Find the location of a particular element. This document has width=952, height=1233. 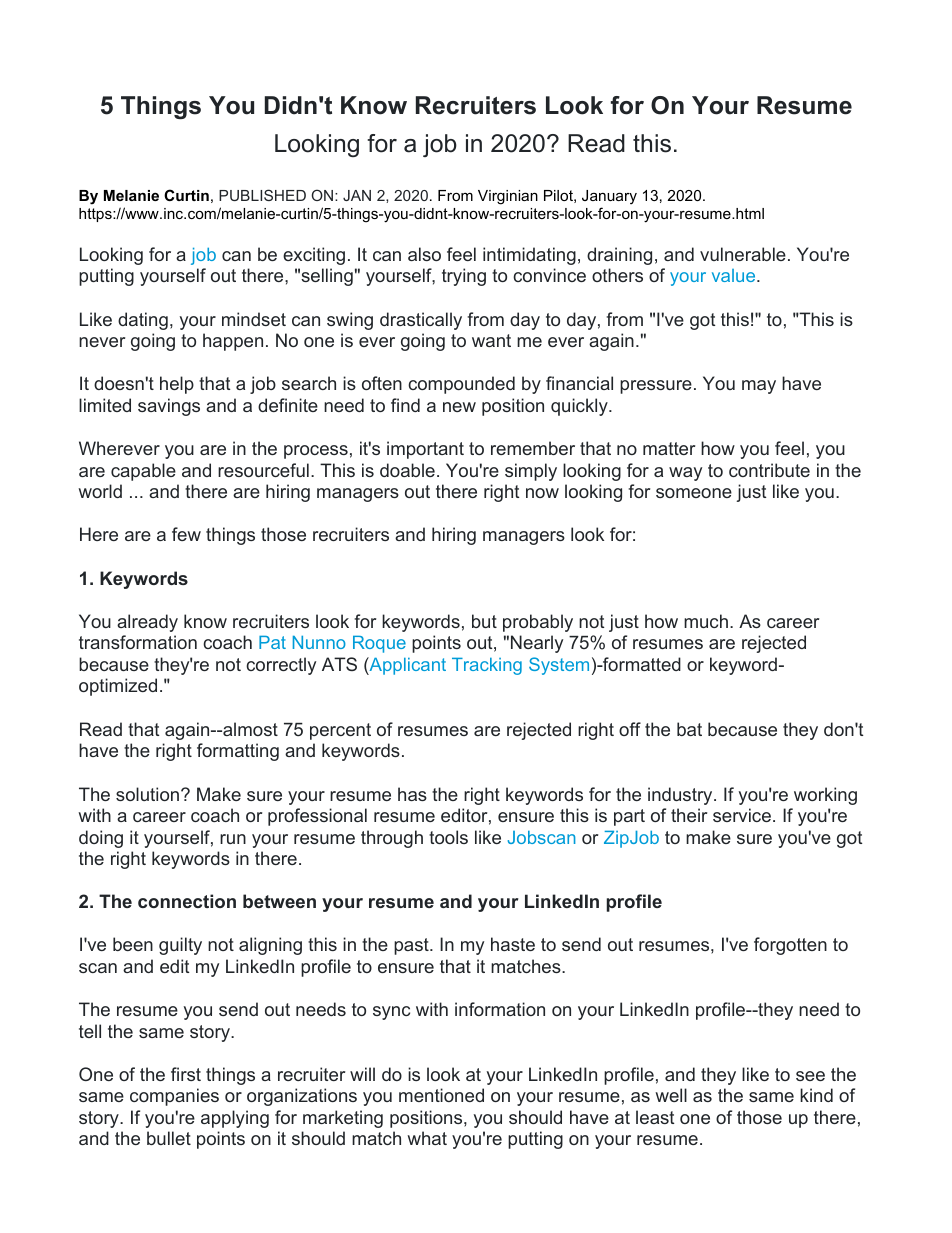

also is located at coordinates (424, 254).
